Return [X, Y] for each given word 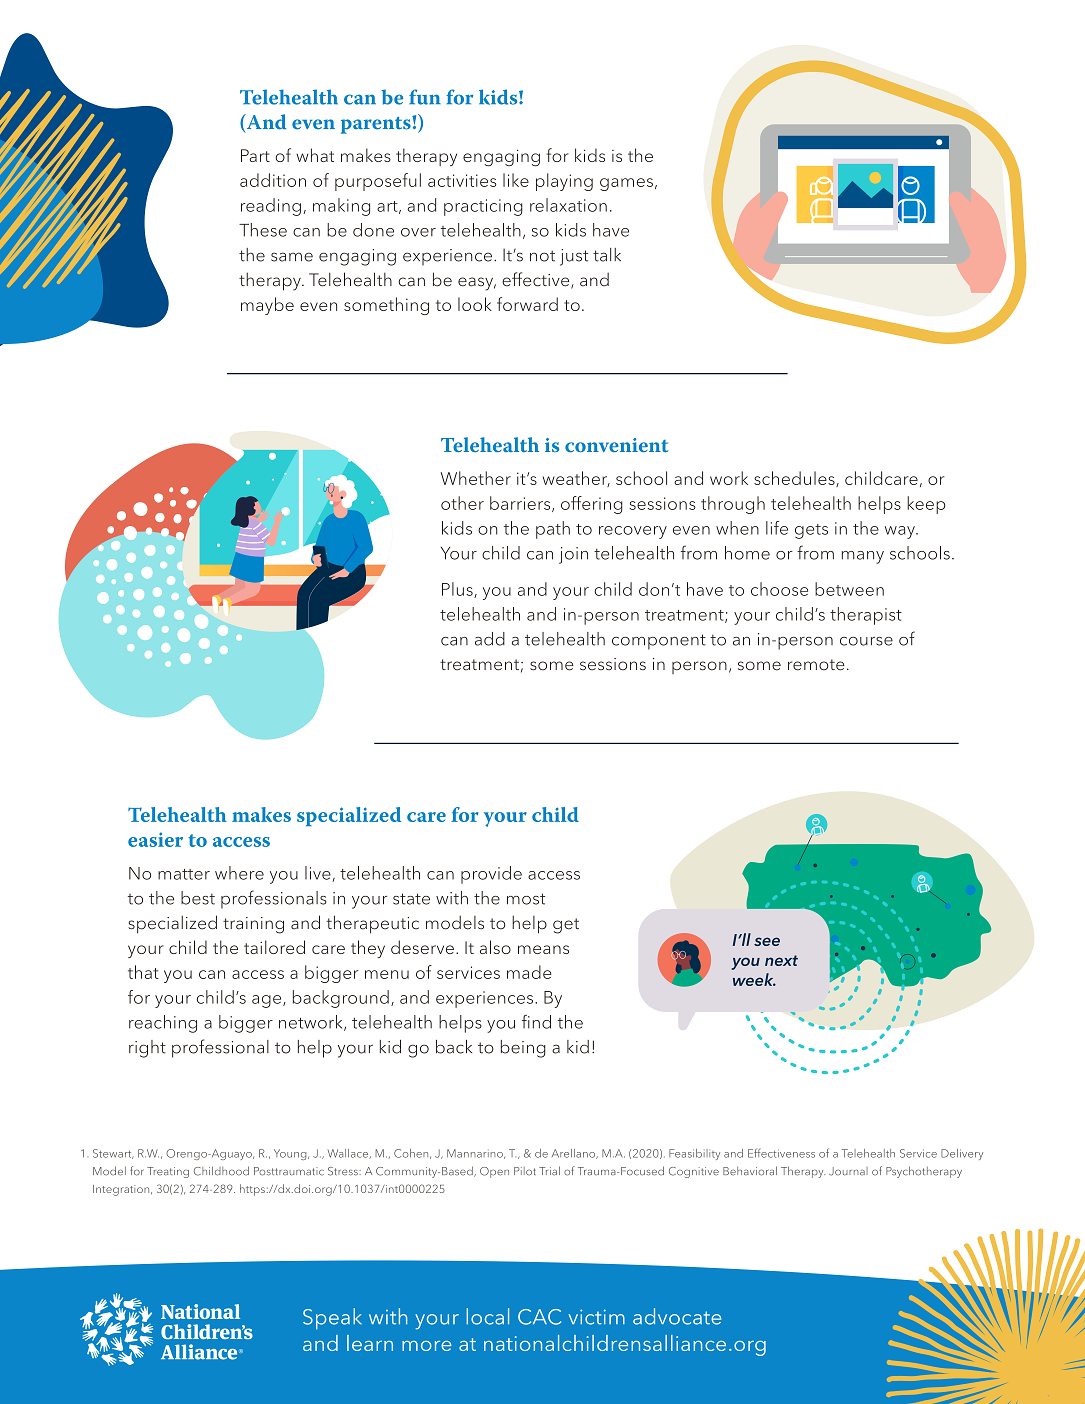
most [526, 899]
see [767, 941]
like [516, 180]
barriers [521, 504]
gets [811, 531]
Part [255, 155]
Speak [332, 1319]
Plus [458, 590]
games [626, 184]
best [198, 898]
